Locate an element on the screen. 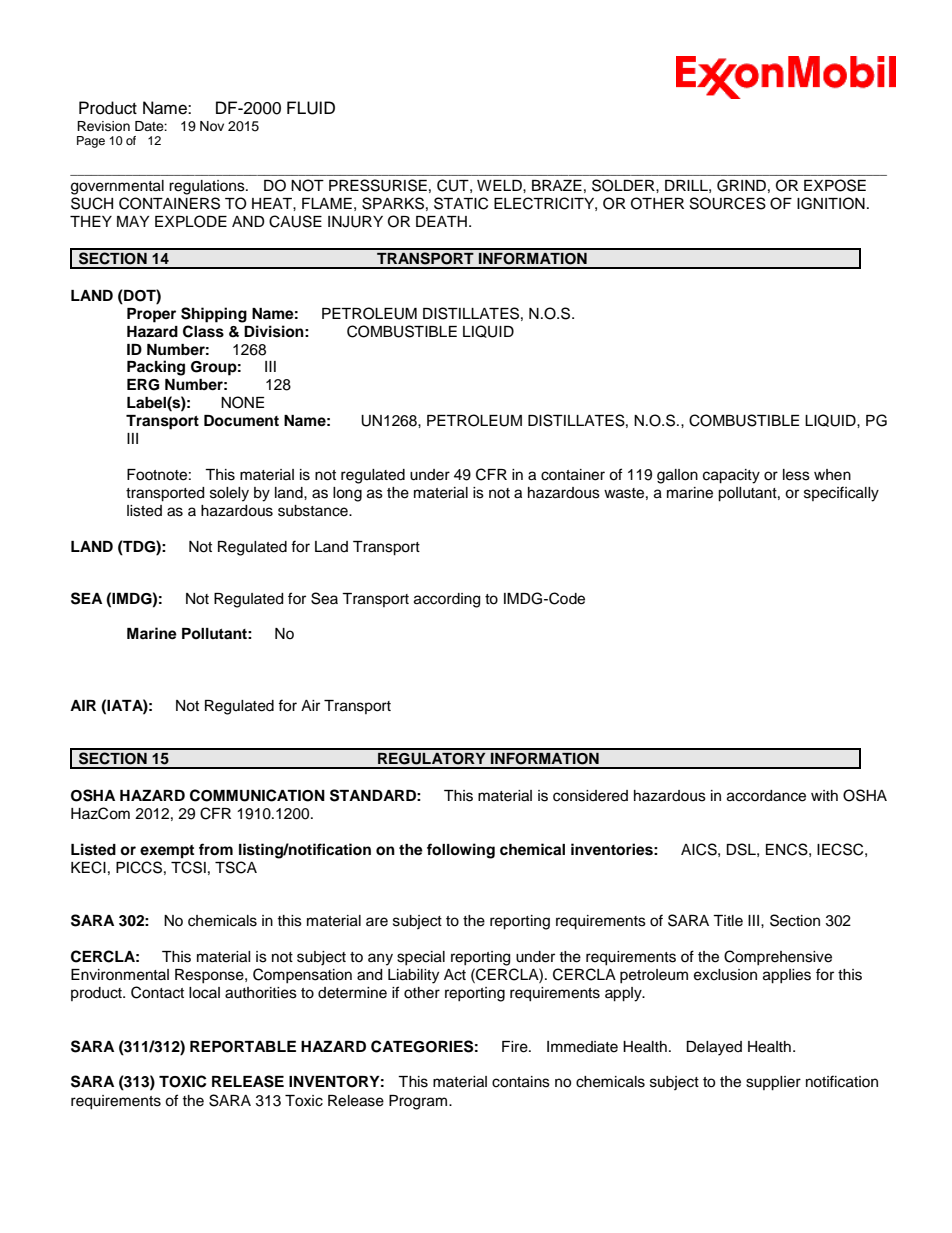 This screenshot has width=952, height=1233. SOURCES is located at coordinates (728, 203).
